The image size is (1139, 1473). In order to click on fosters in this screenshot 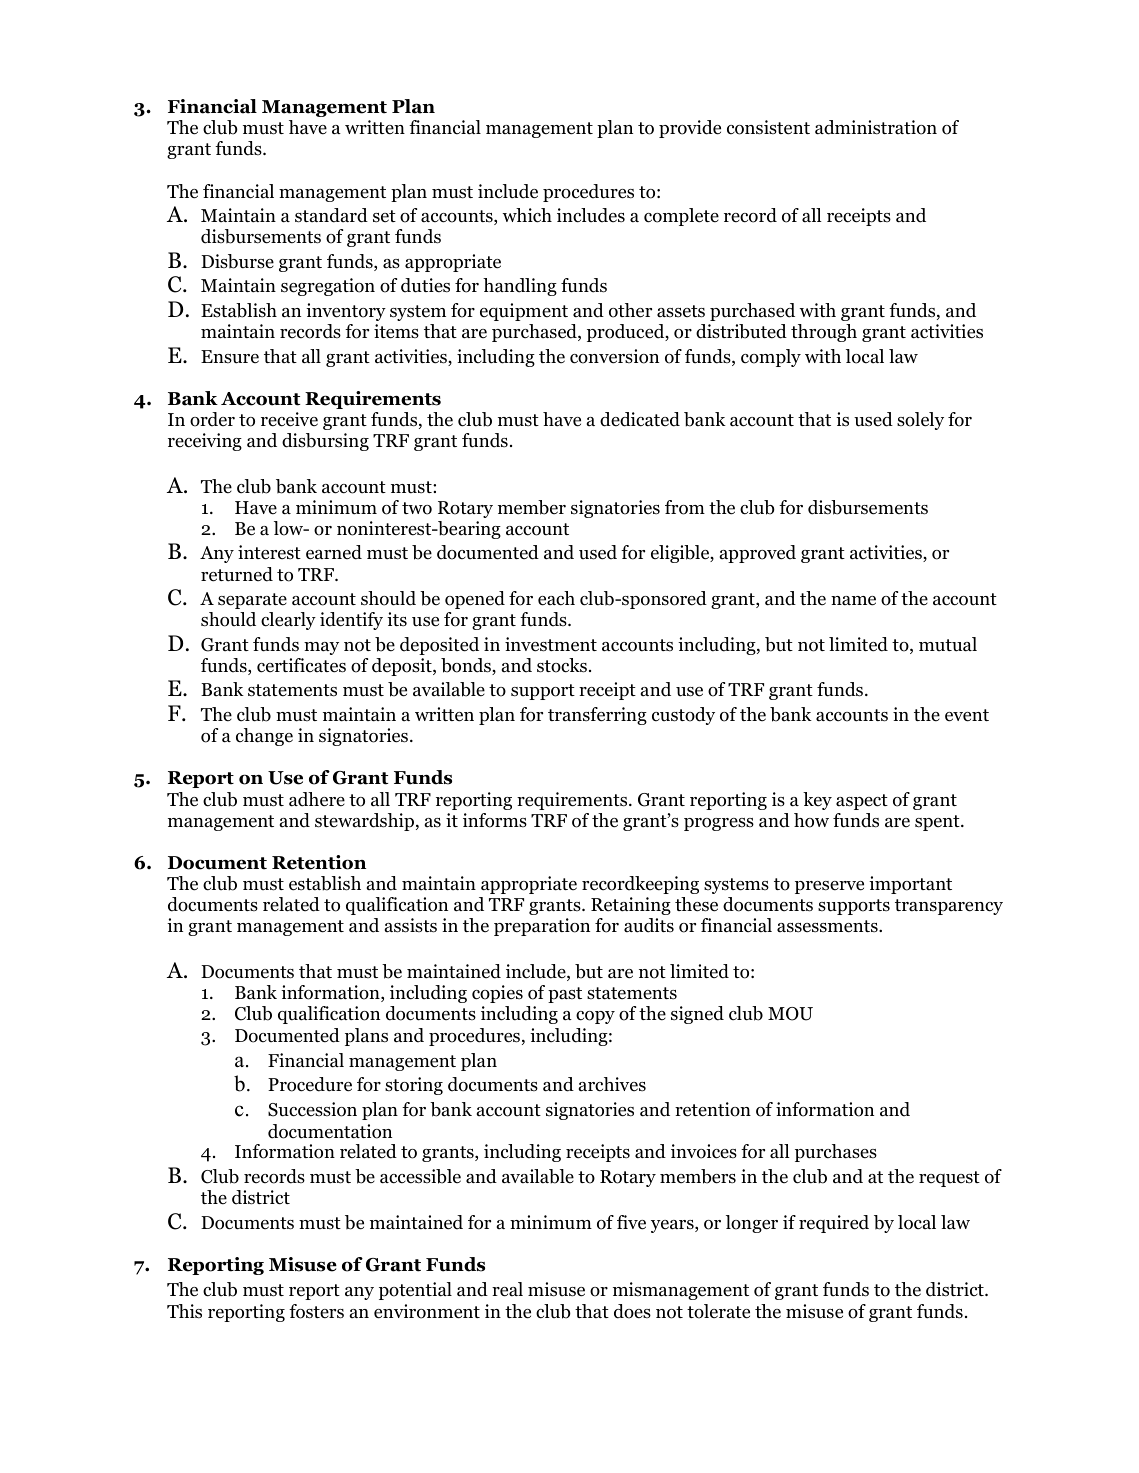, I will do `click(316, 1311)`.
